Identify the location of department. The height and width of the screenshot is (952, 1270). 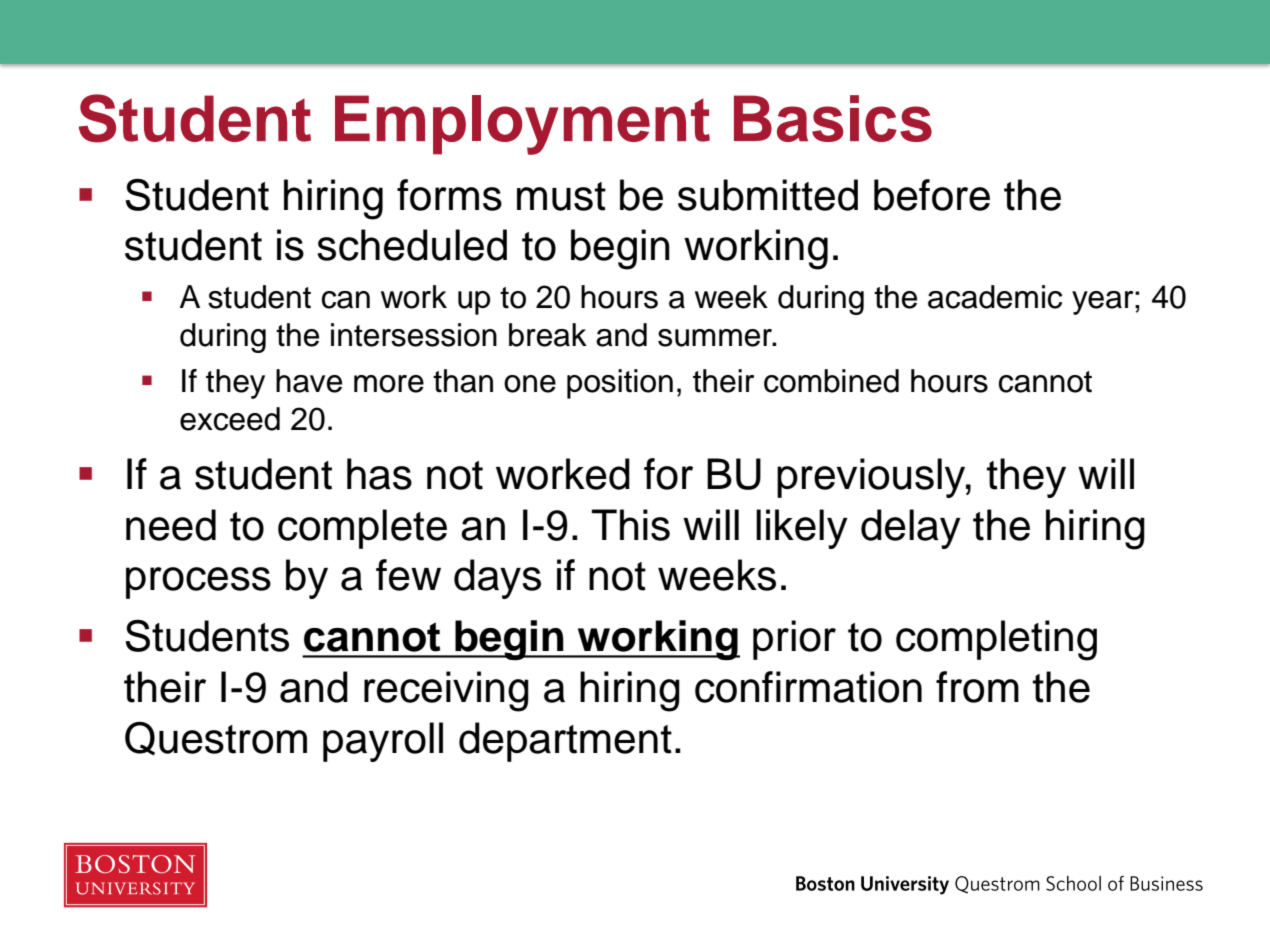
(565, 742).
